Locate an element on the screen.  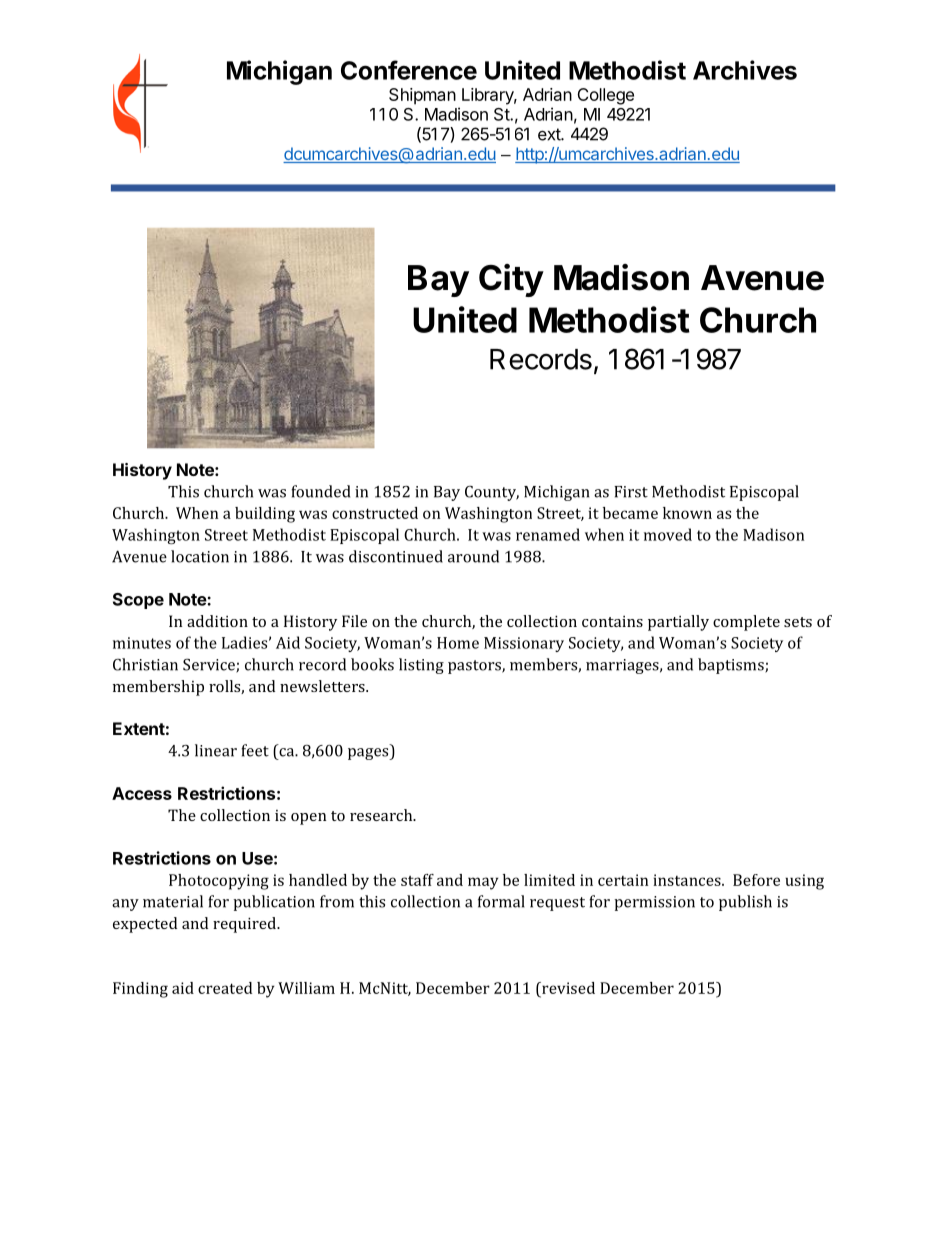
location is located at coordinates (200, 556).
